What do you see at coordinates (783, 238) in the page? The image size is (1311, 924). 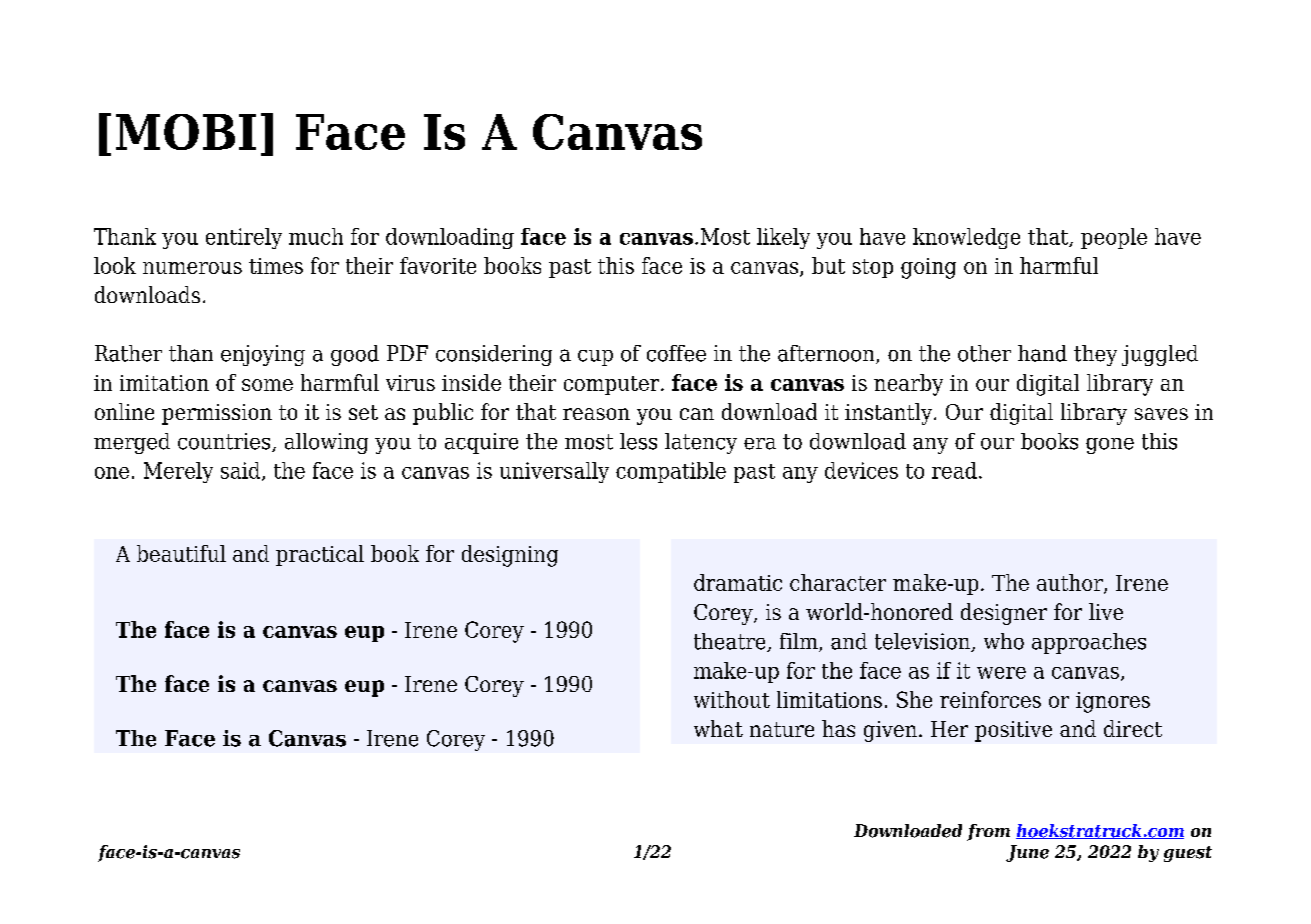 I see `likely` at bounding box center [783, 238].
